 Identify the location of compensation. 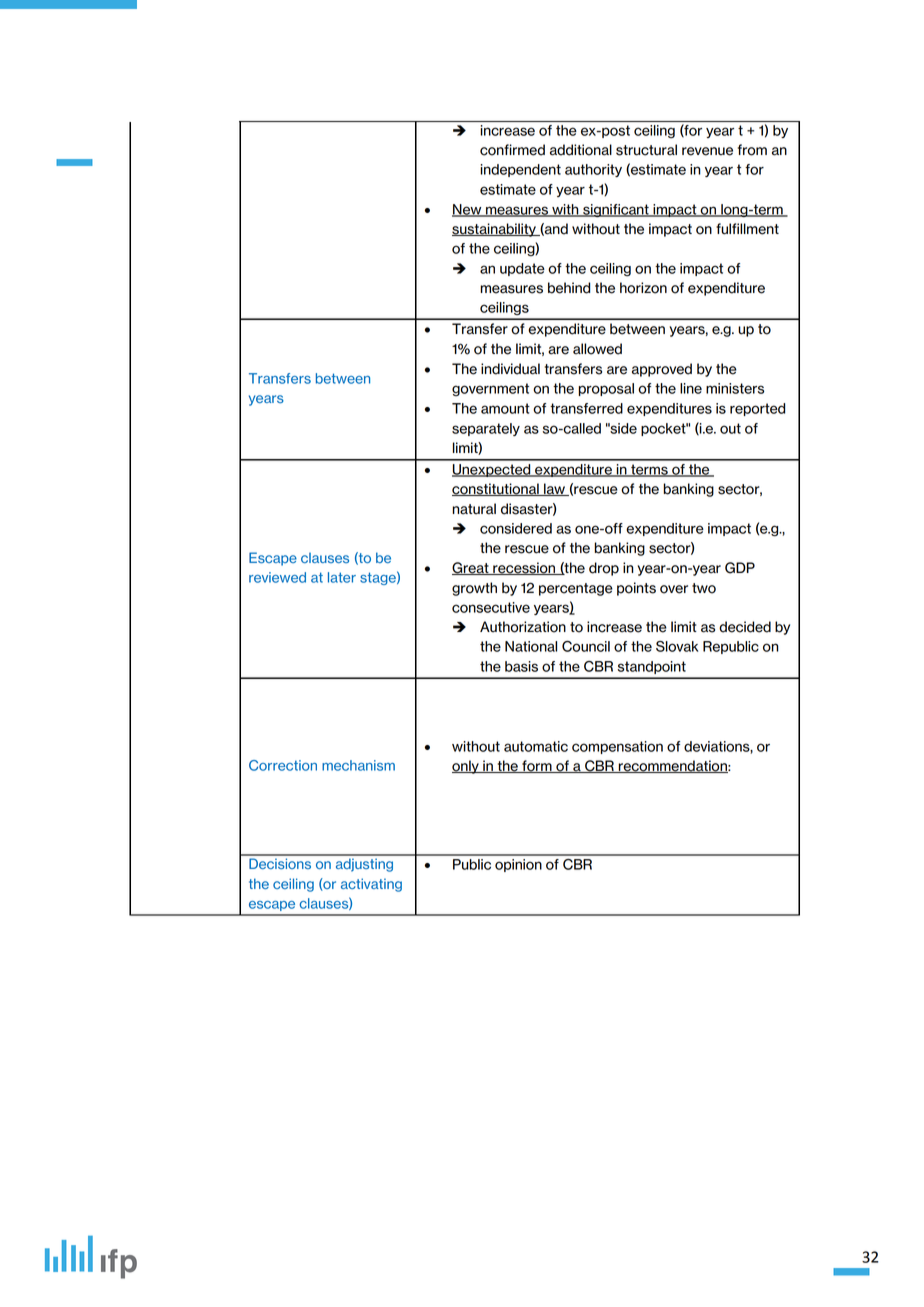
(617, 747).
